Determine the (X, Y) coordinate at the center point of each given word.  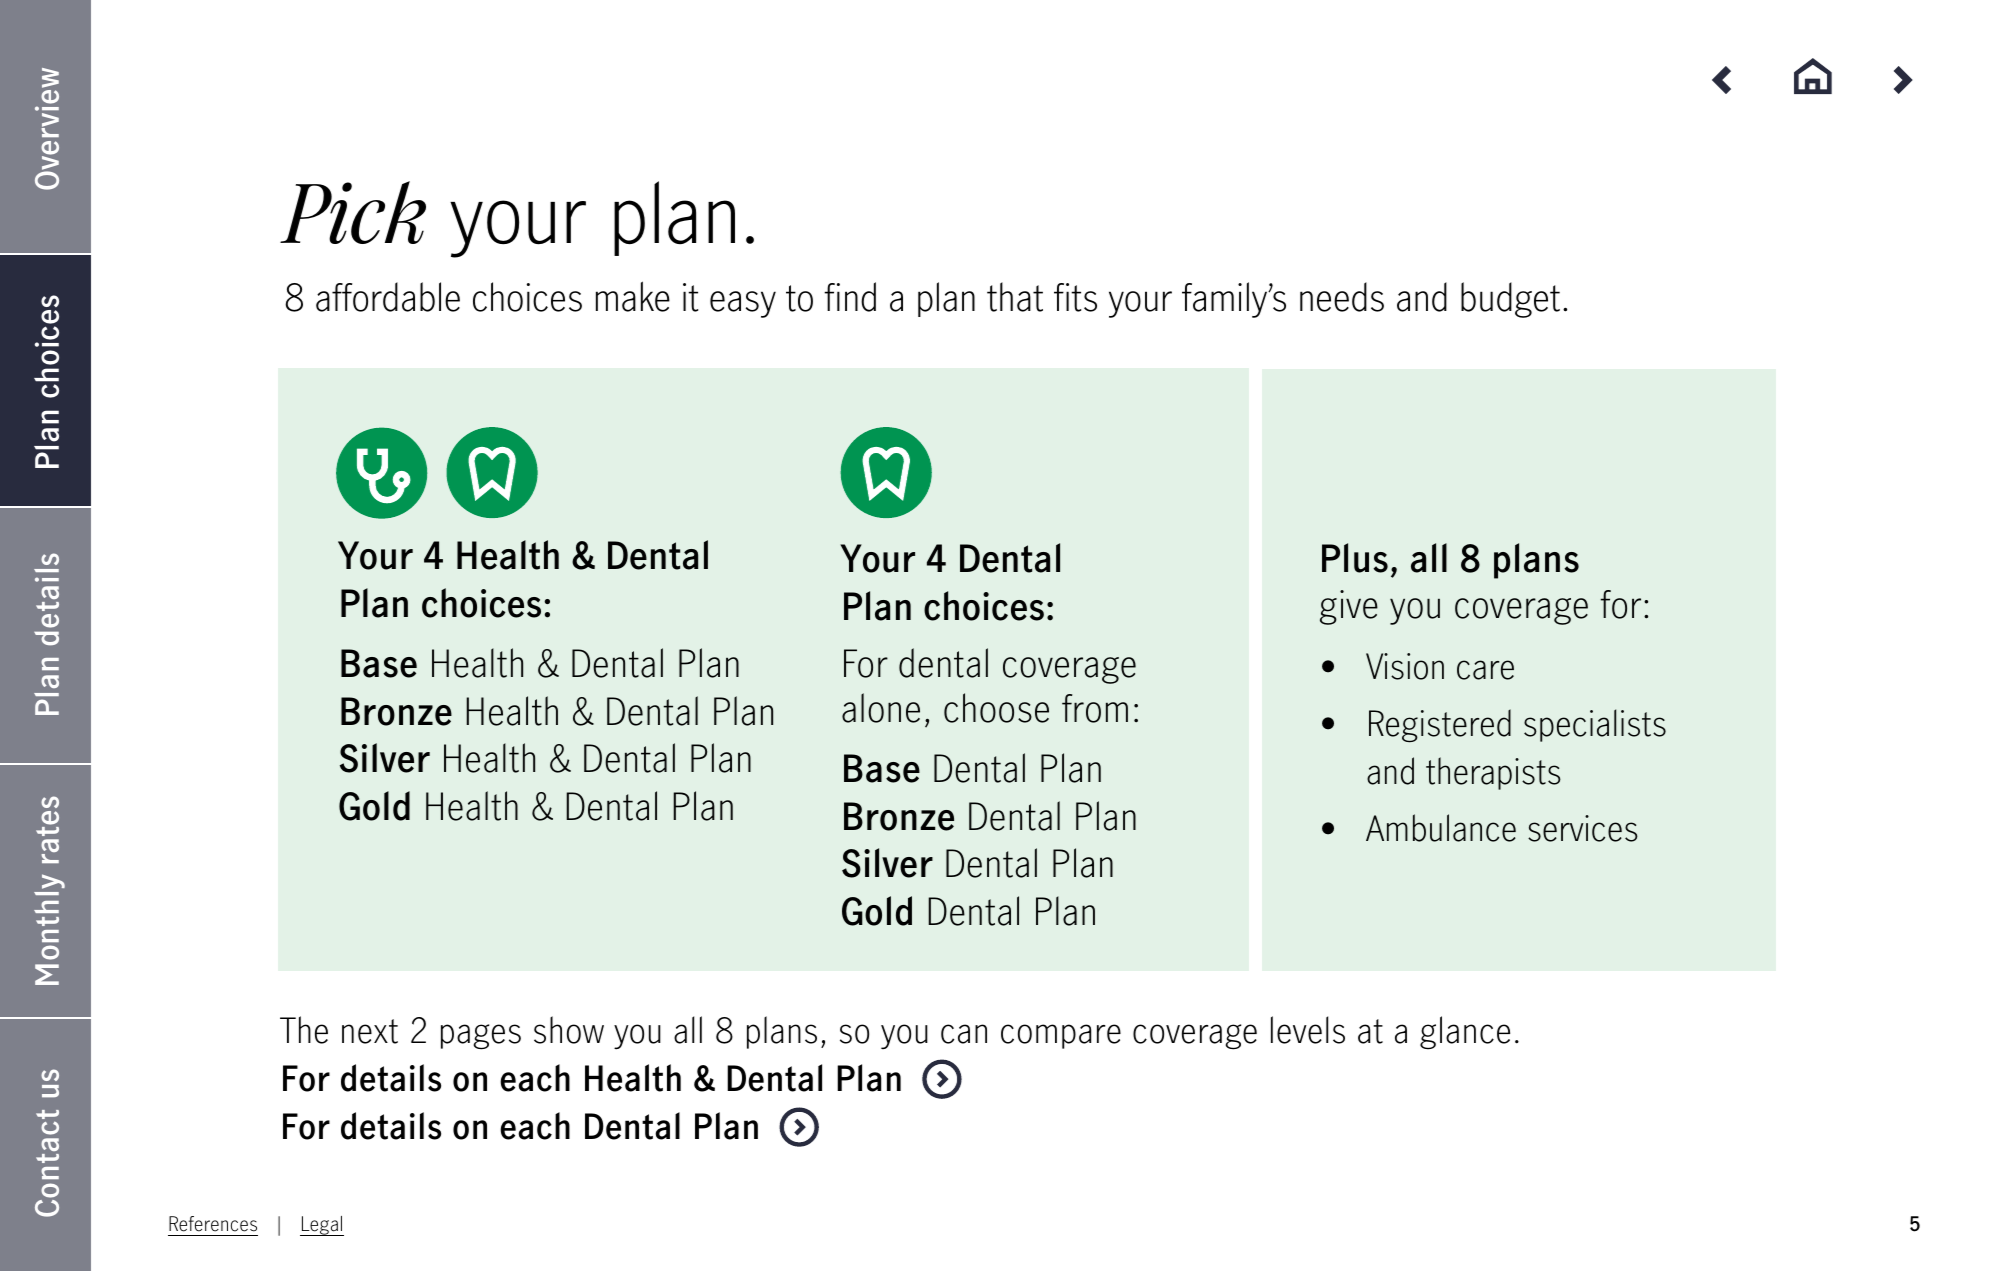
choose (996, 708)
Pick (353, 212)
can (964, 1034)
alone (881, 708)
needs (1342, 297)
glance (1465, 1033)
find (850, 297)
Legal (322, 1226)
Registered (1440, 726)
